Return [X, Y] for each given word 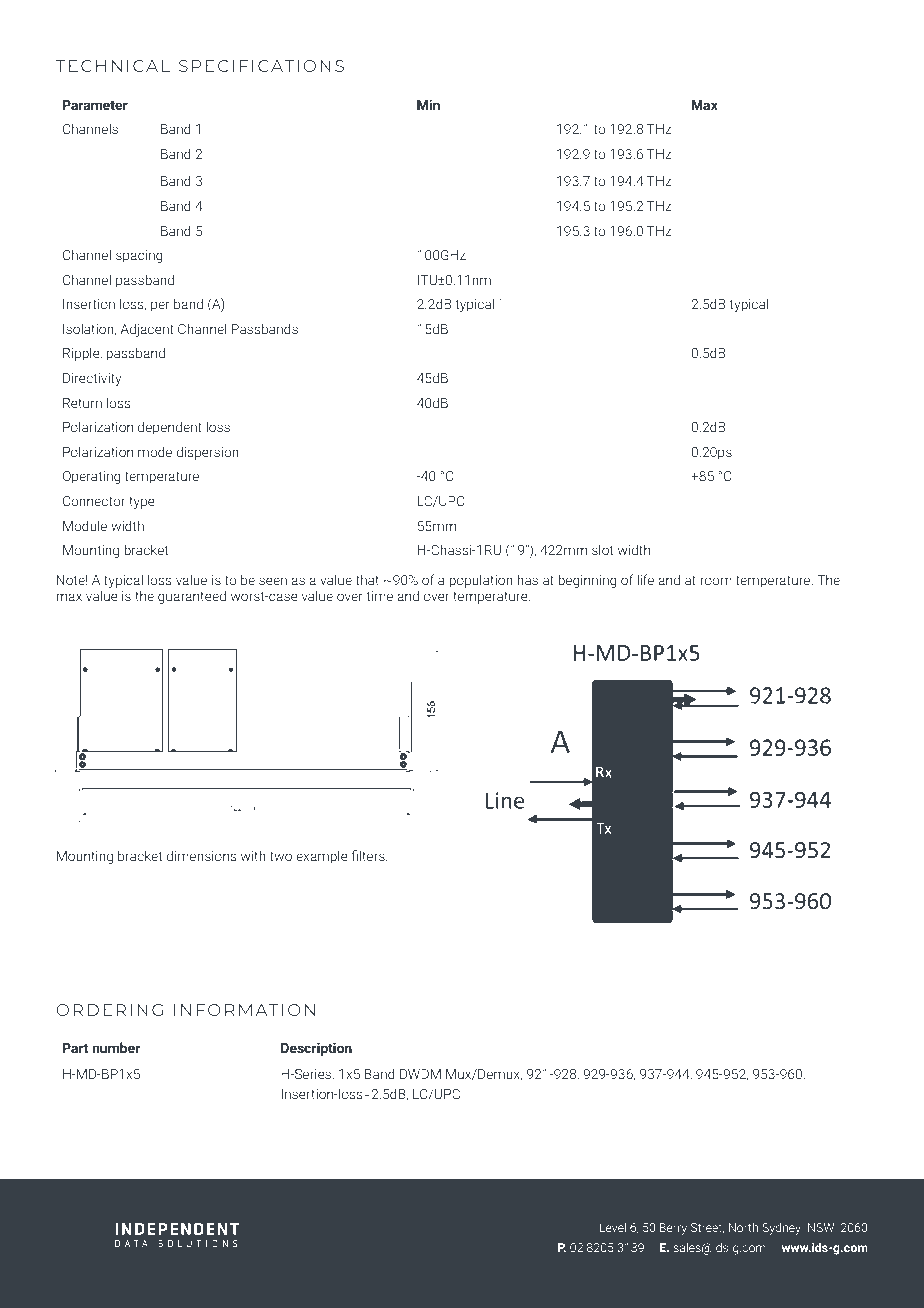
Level [612, 1227]
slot [602, 549]
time [380, 596]
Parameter [95, 105]
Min [428, 105]
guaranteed [192, 597]
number [116, 1047]
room [716, 581]
